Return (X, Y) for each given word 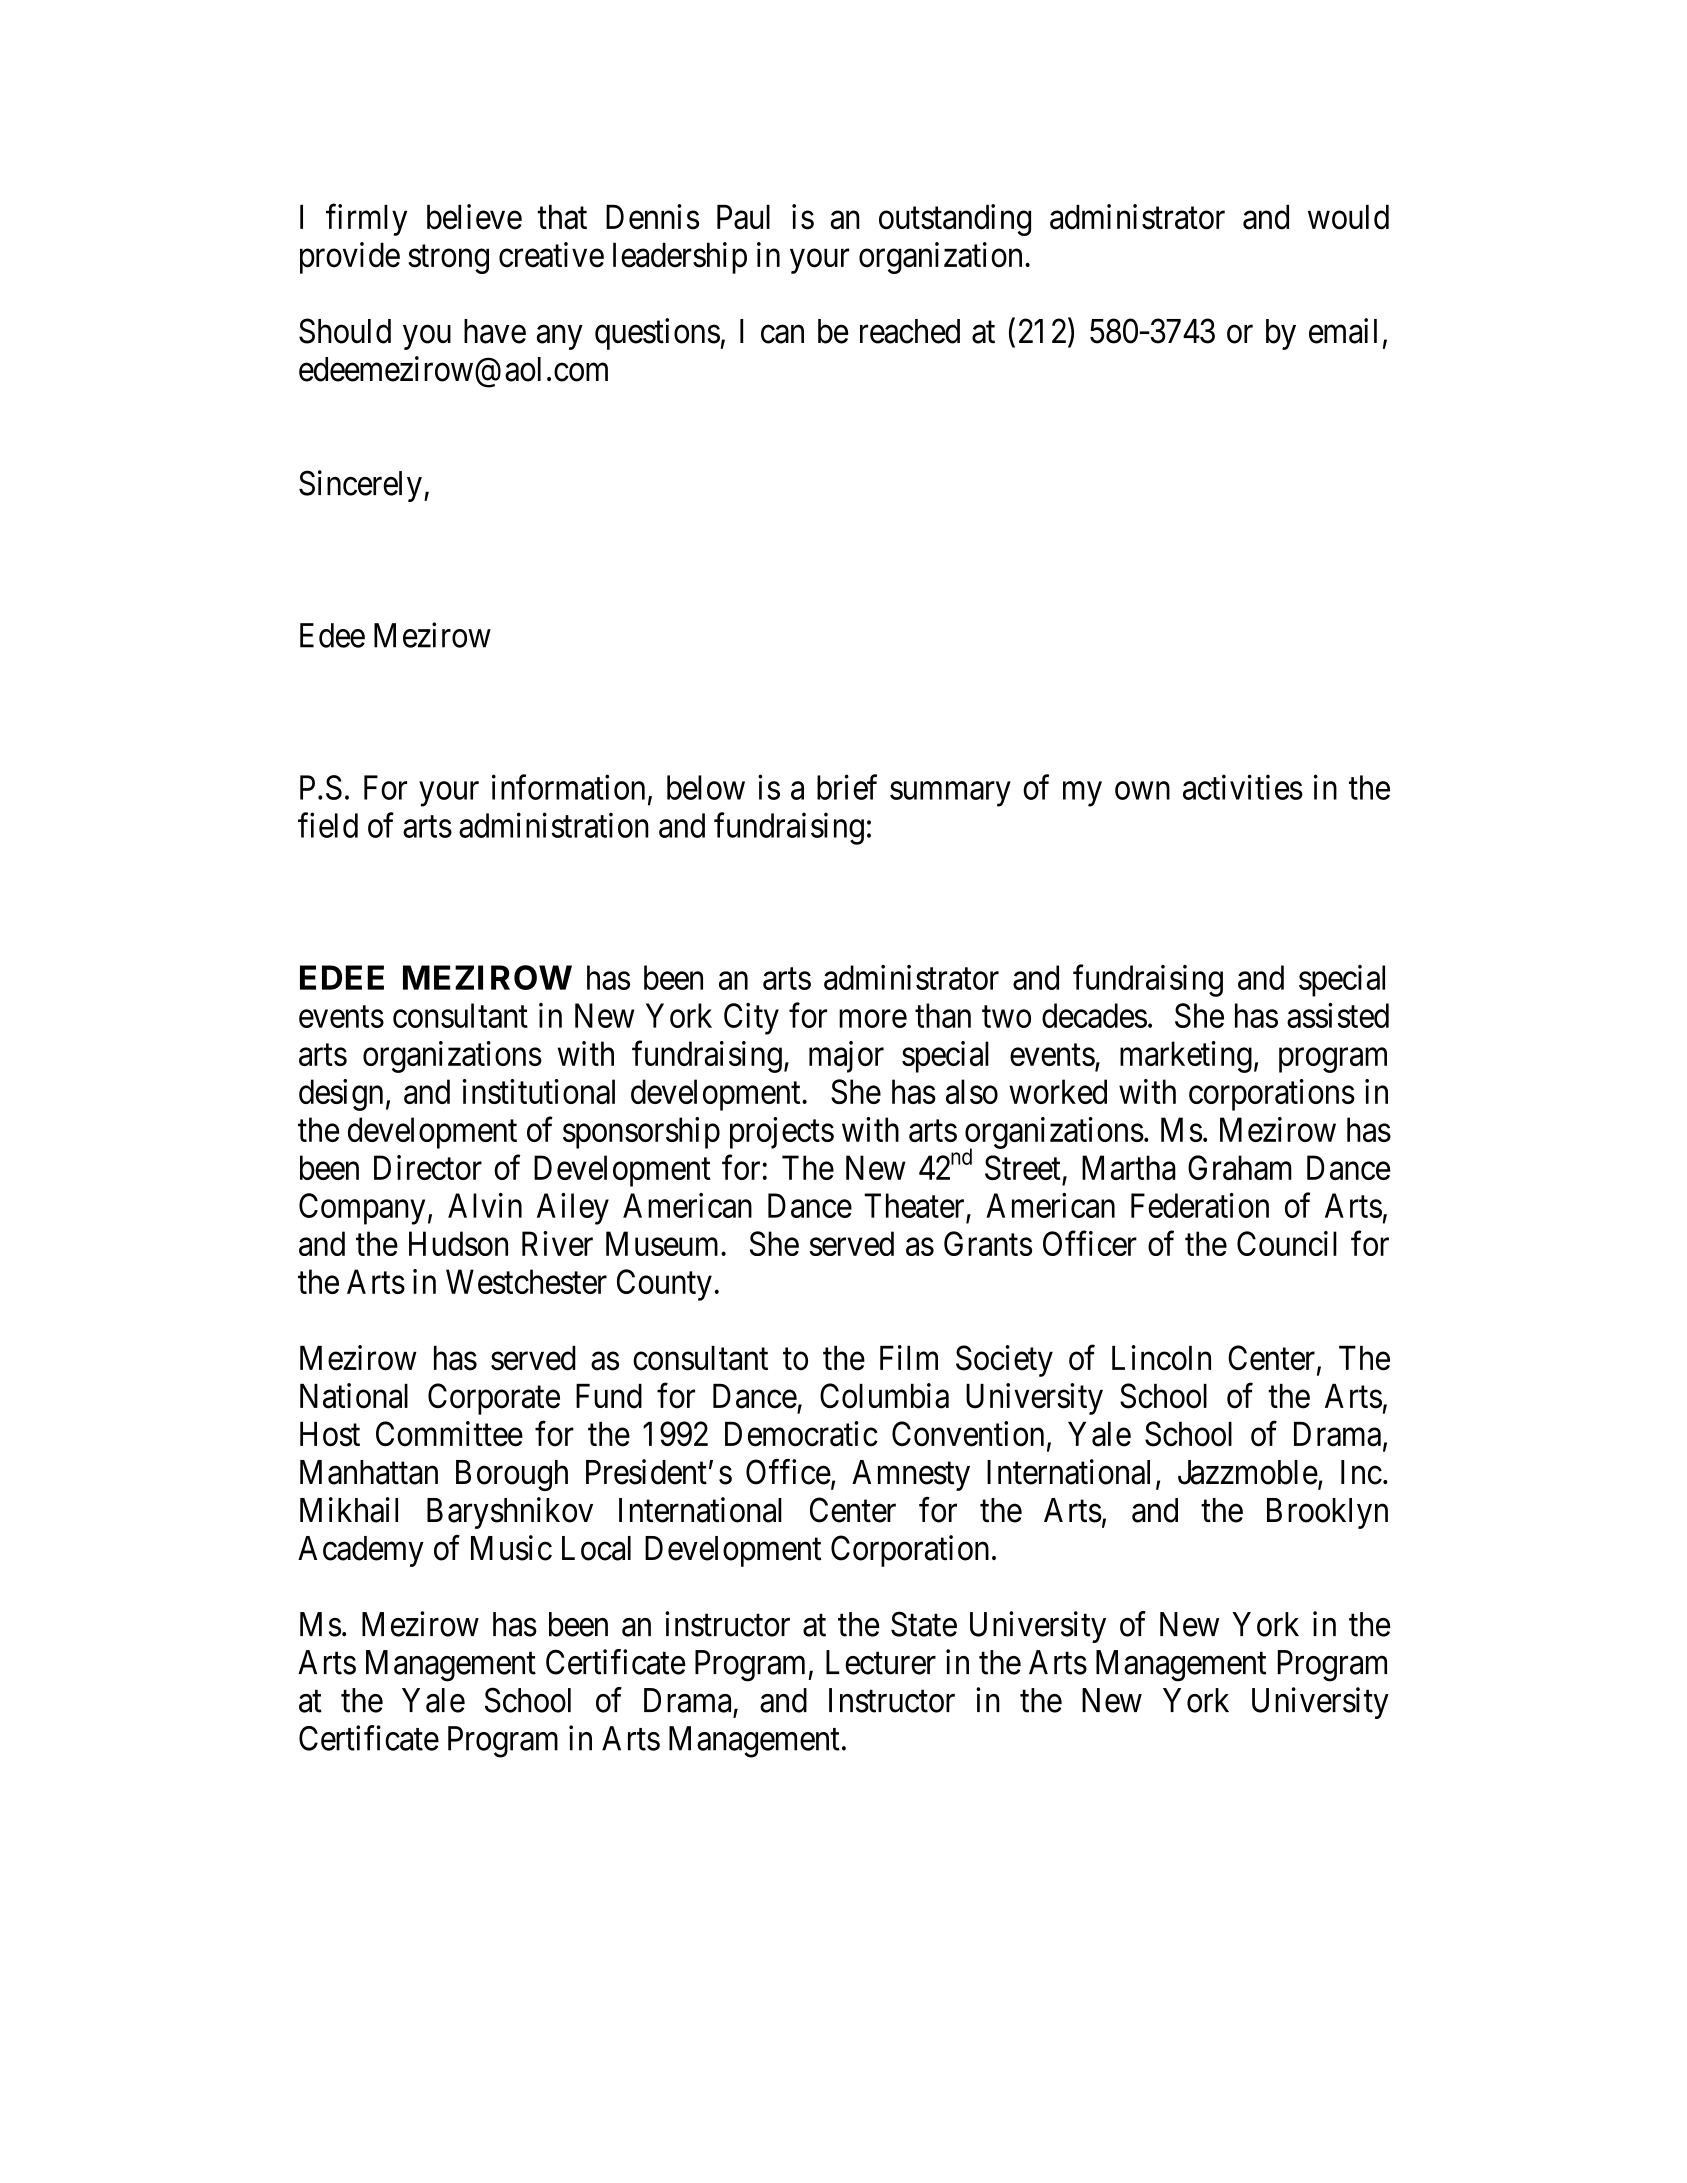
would (1348, 217)
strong (448, 259)
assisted (1338, 1015)
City (751, 1019)
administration (554, 825)
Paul (743, 217)
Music (511, 1548)
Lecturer (881, 1662)
